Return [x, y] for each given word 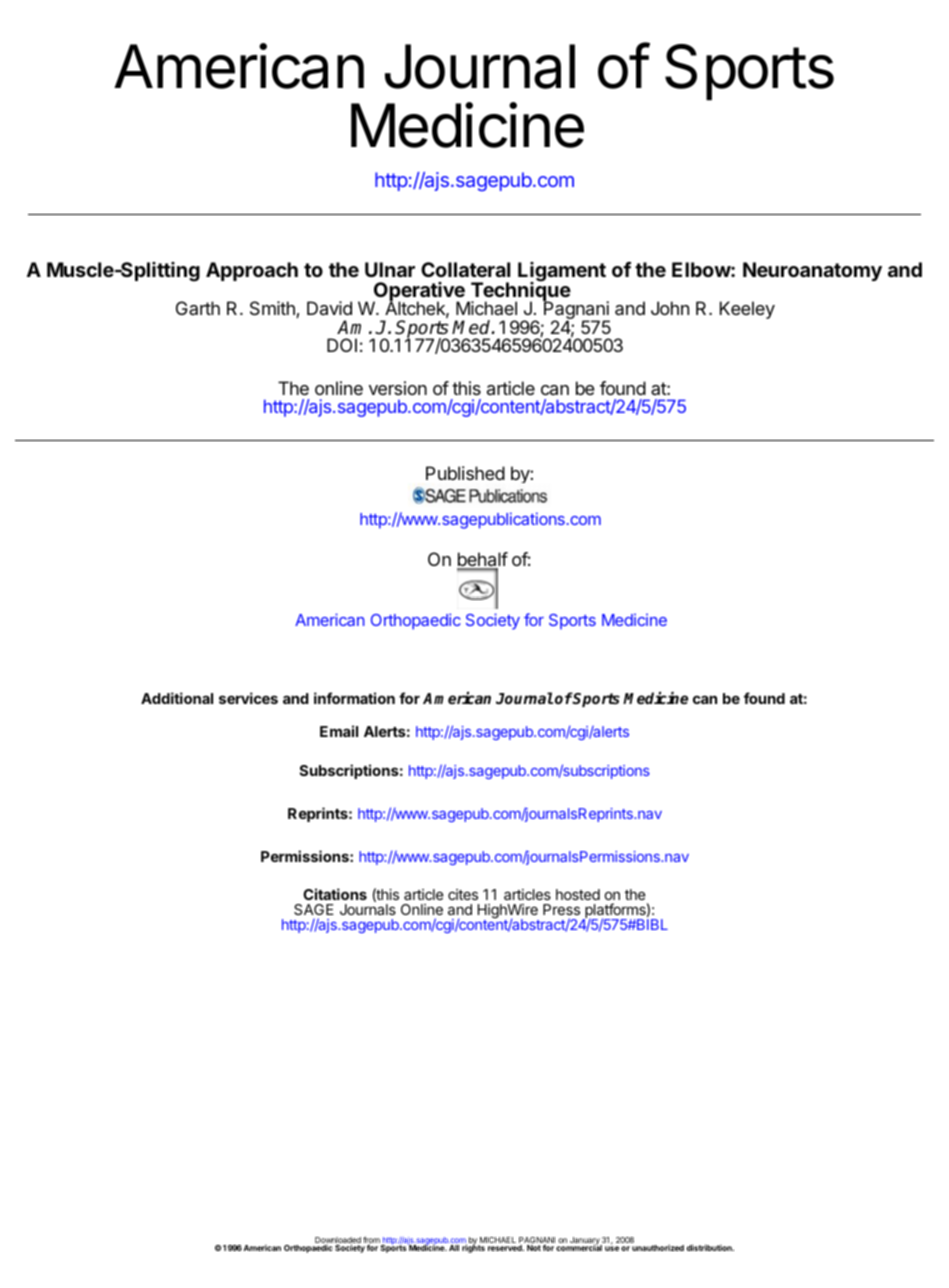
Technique [519, 292]
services [248, 698]
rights [473, 1248]
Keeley [747, 310]
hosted [578, 894]
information [354, 698]
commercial [579, 1247]
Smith [273, 309]
